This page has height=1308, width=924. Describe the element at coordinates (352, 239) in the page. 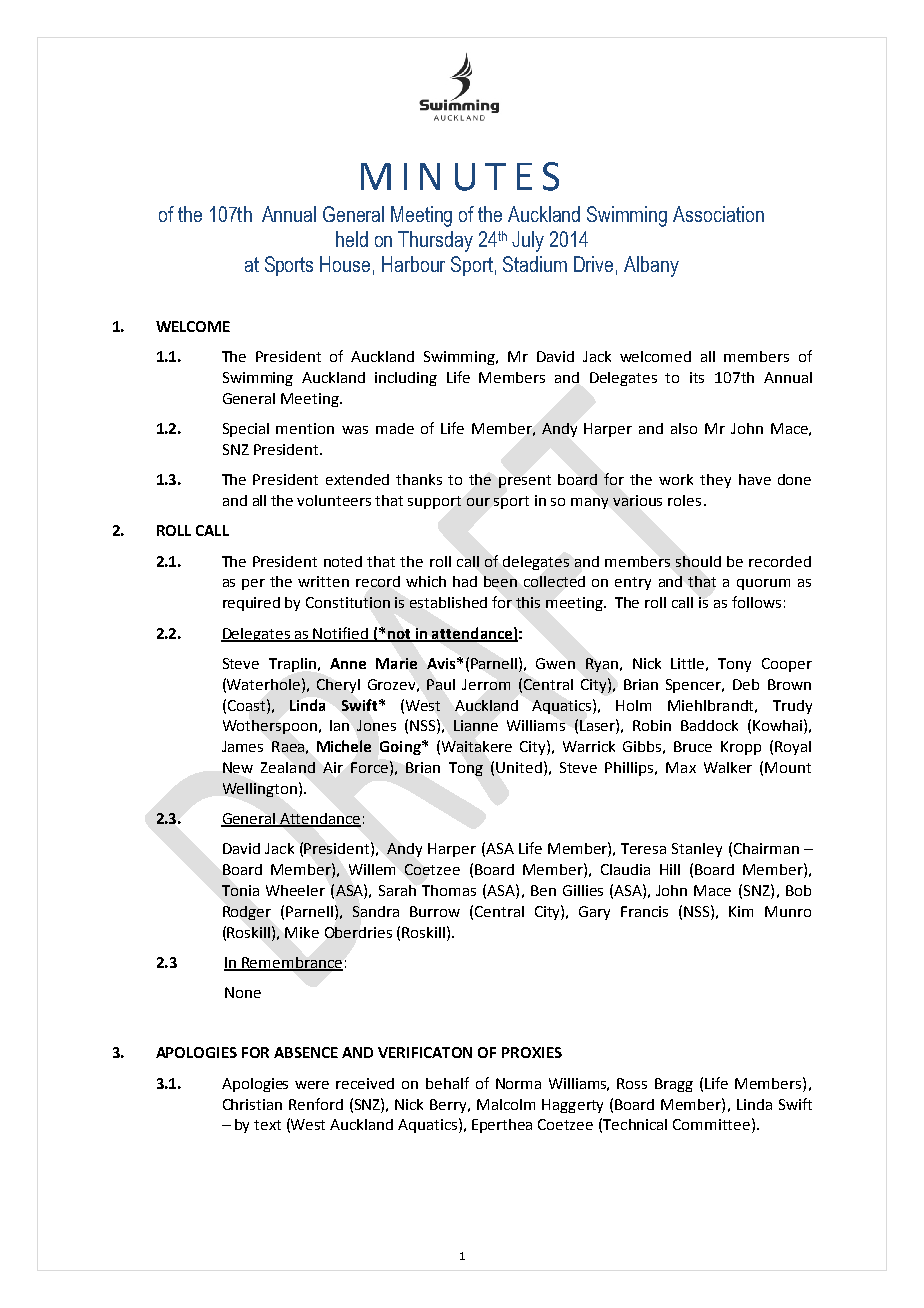

I see `held` at that location.
